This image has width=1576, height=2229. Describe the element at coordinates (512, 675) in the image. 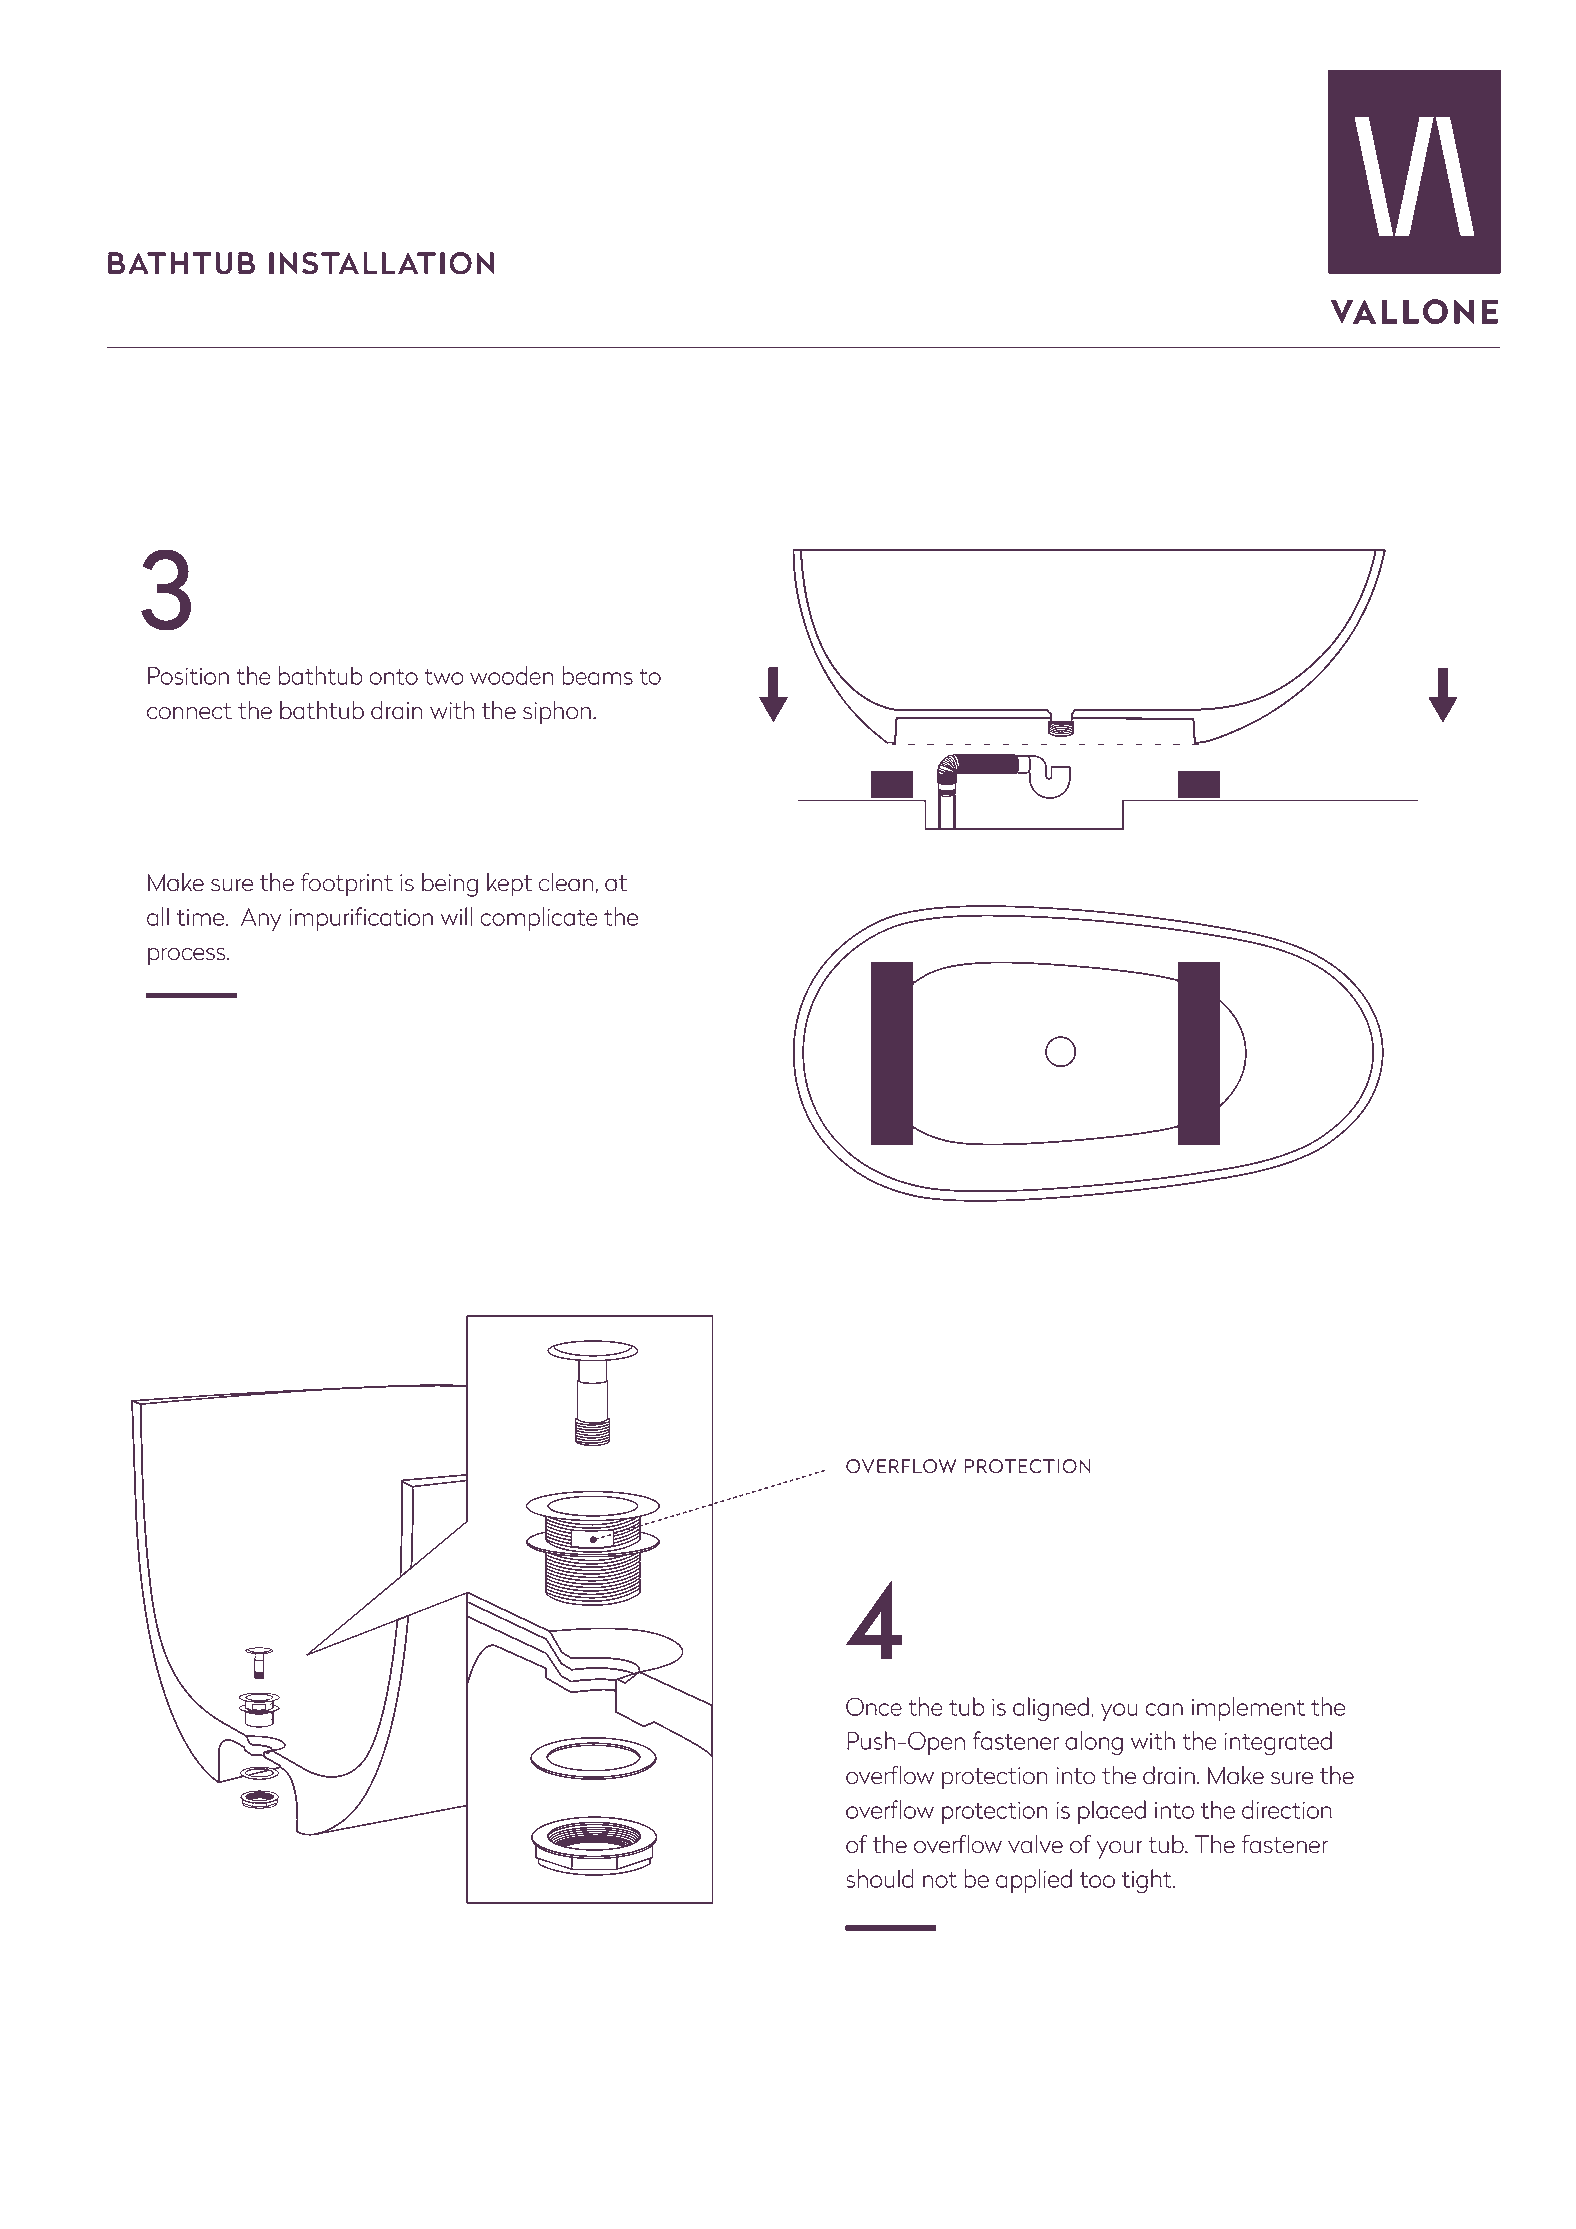

I see `wooden` at that location.
